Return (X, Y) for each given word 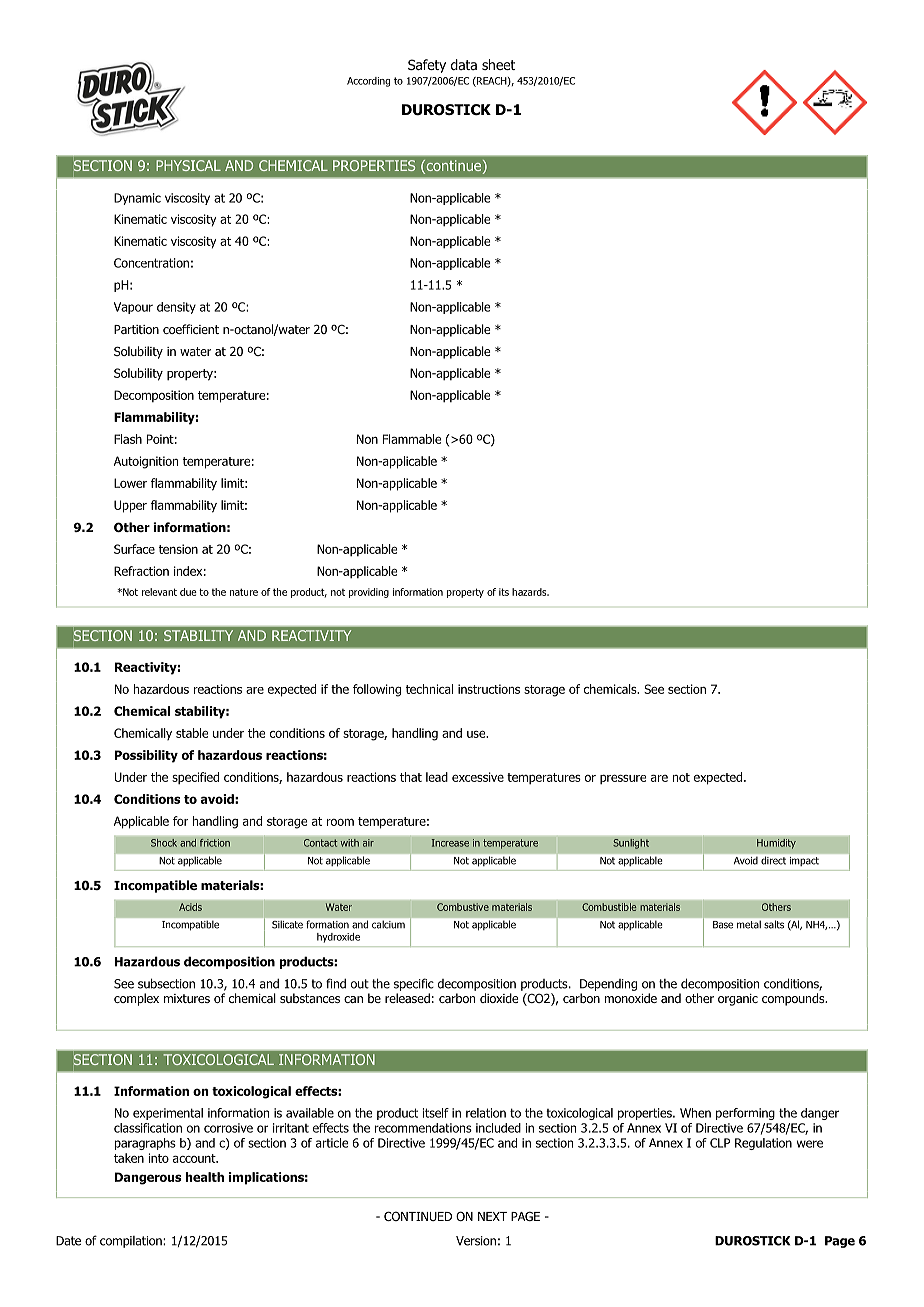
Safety (427, 66)
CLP (720, 1143)
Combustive (463, 907)
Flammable (412, 439)
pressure (623, 779)
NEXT (492, 1216)
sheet (498, 64)
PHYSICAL (188, 165)
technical (429, 689)
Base (723, 925)
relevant (159, 592)
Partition (136, 329)
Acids (190, 907)
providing (369, 593)
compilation (132, 1242)
